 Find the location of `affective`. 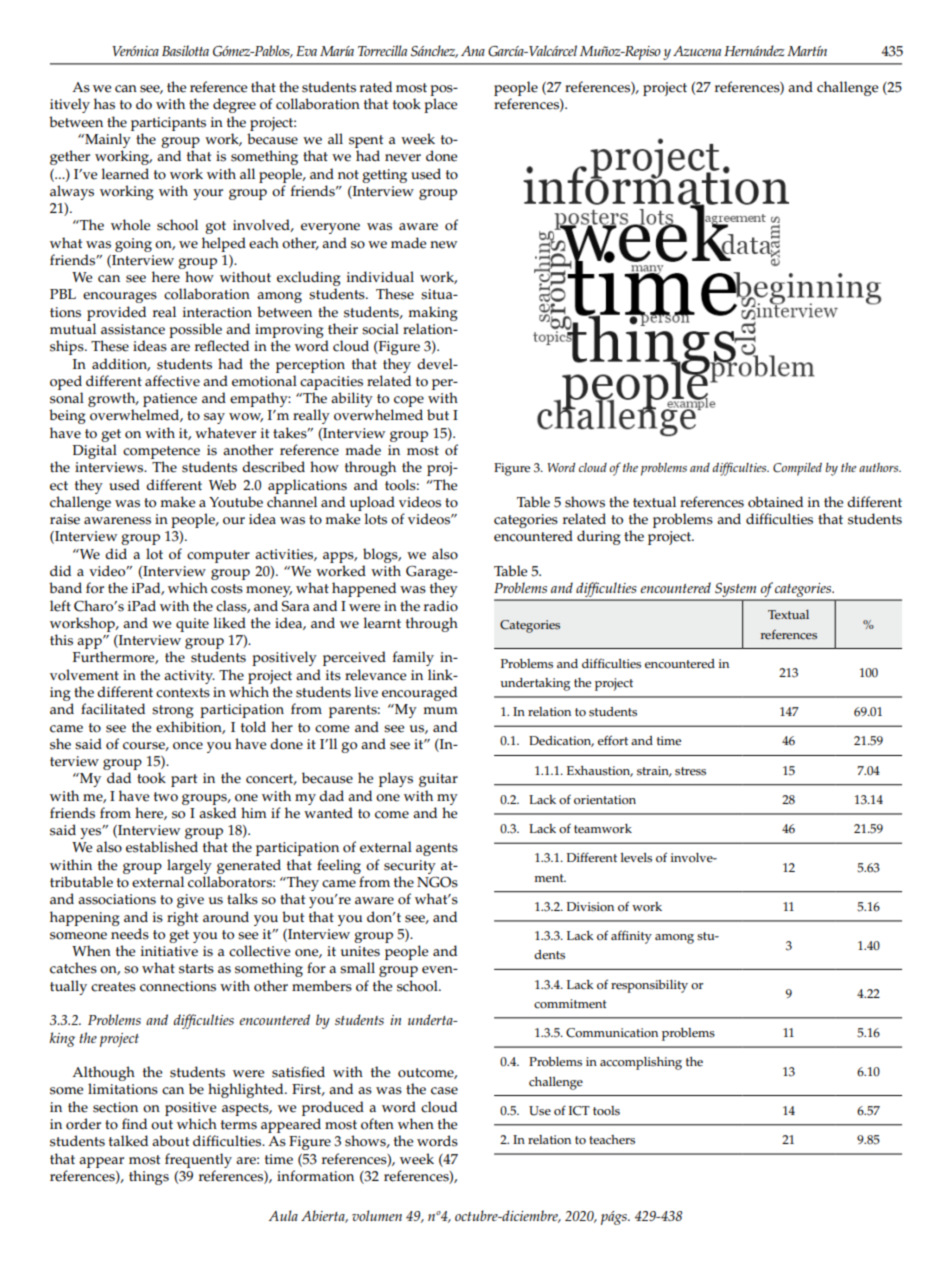

affective is located at coordinates (172, 381).
